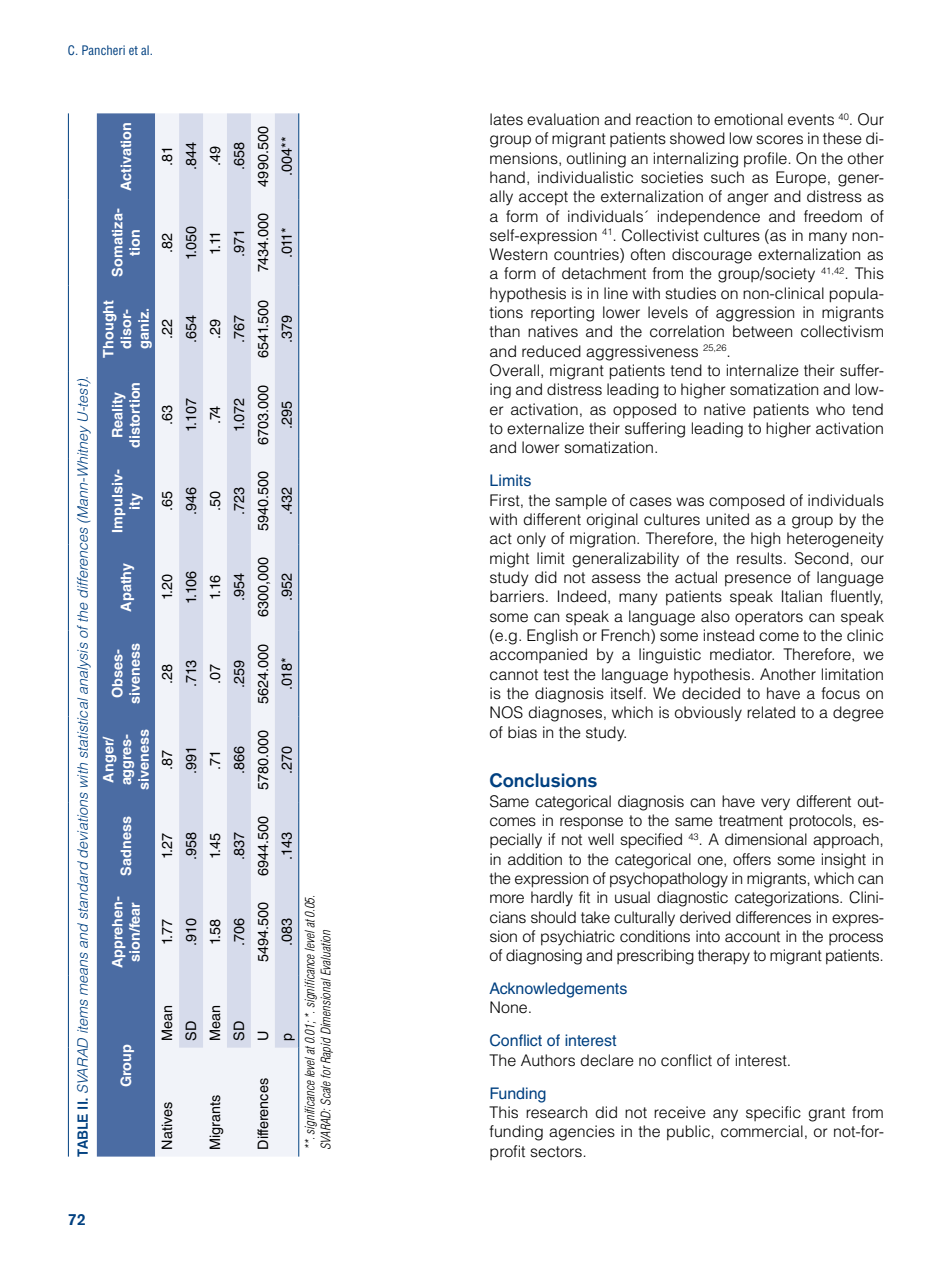 This document has width=952, height=1270. Describe the element at coordinates (545, 428) in the document. I see `externalize` at that location.
